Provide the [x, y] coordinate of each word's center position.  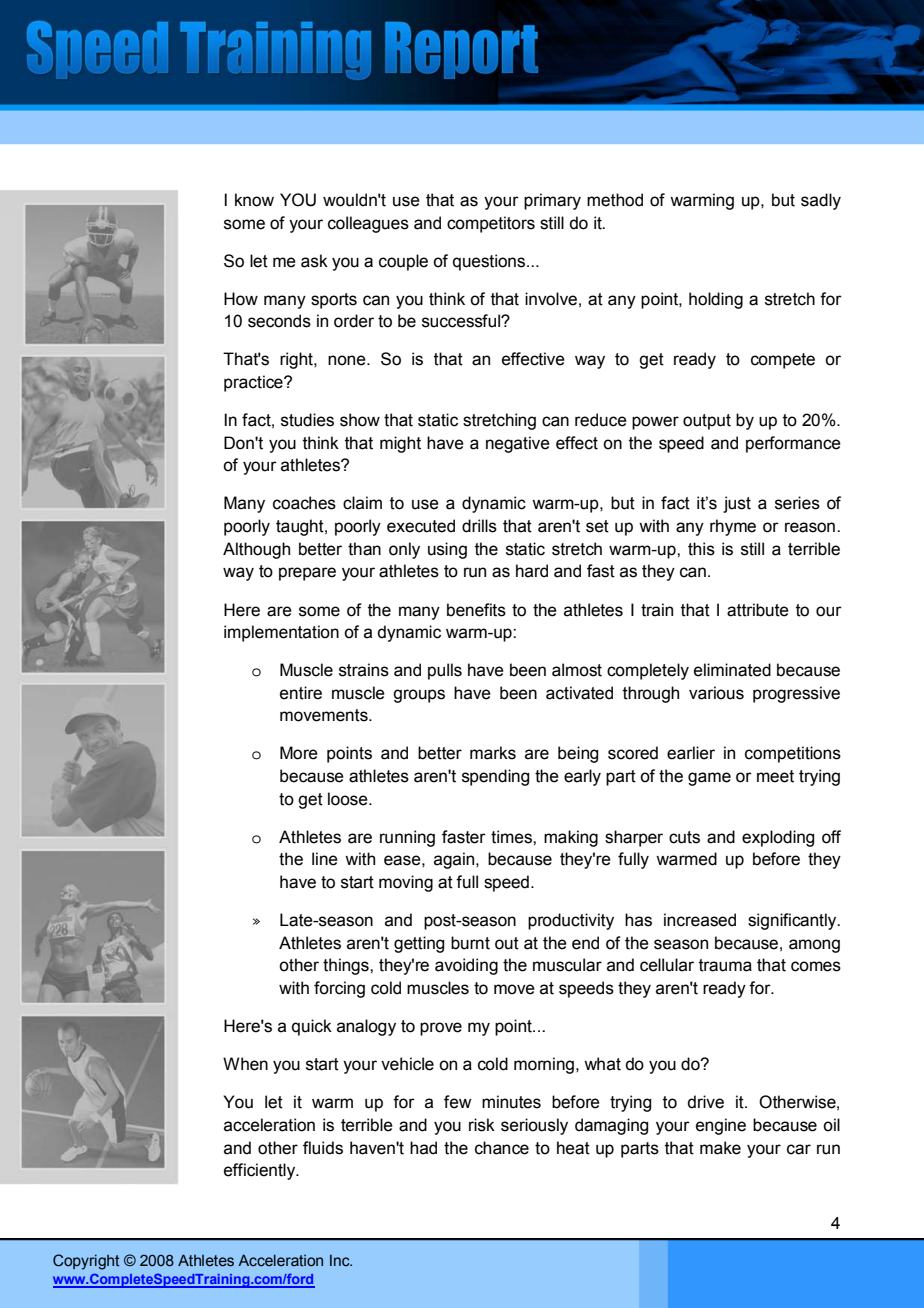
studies [307, 420]
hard [532, 571]
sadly [821, 201]
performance [793, 444]
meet [775, 776]
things [347, 966]
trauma [725, 965]
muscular [567, 965]
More [299, 753]
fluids [323, 1148]
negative [518, 444]
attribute [758, 610]
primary [552, 201]
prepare [307, 574]
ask [314, 261]
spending [495, 777]
